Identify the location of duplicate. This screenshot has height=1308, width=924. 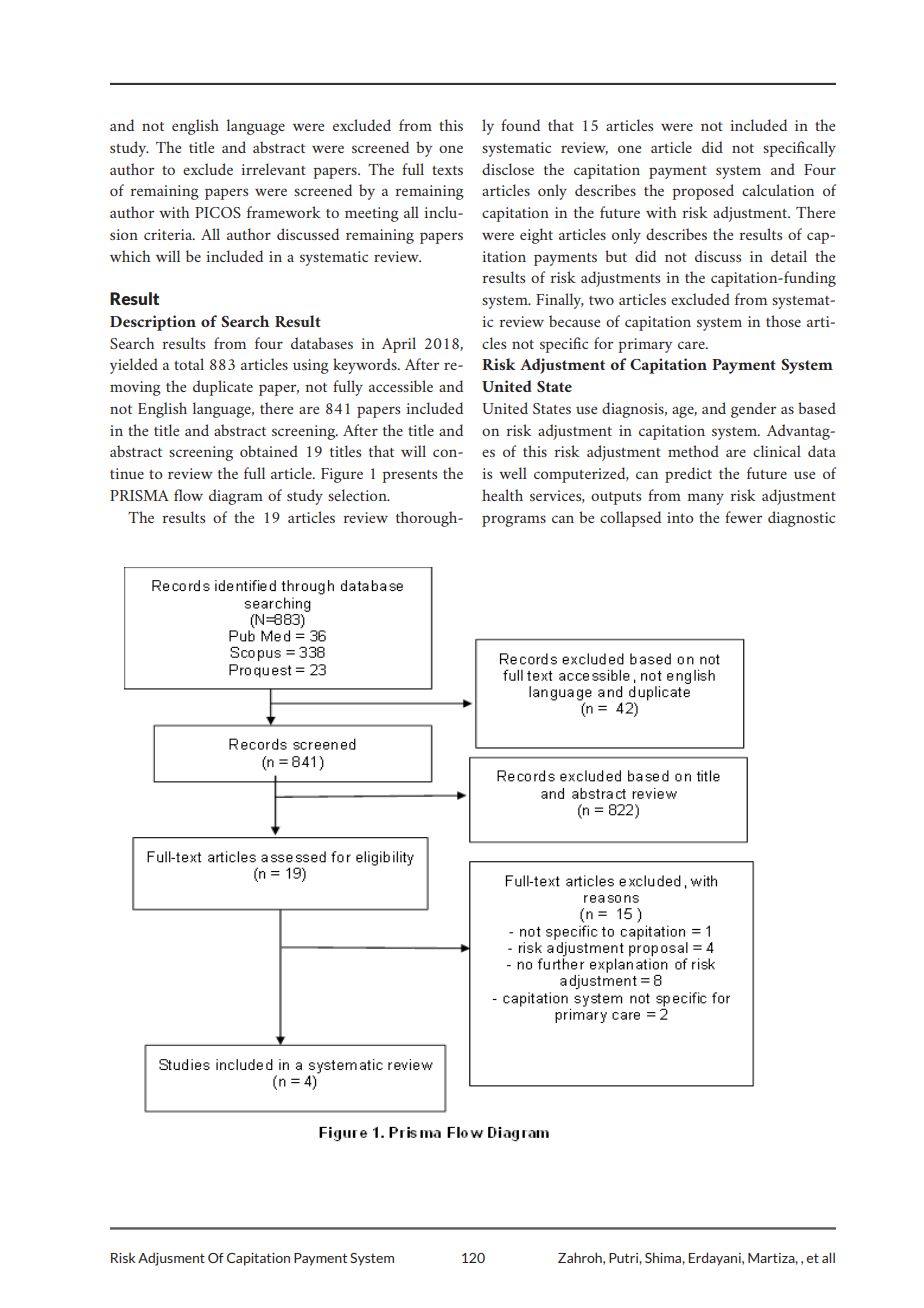
(223, 388).
